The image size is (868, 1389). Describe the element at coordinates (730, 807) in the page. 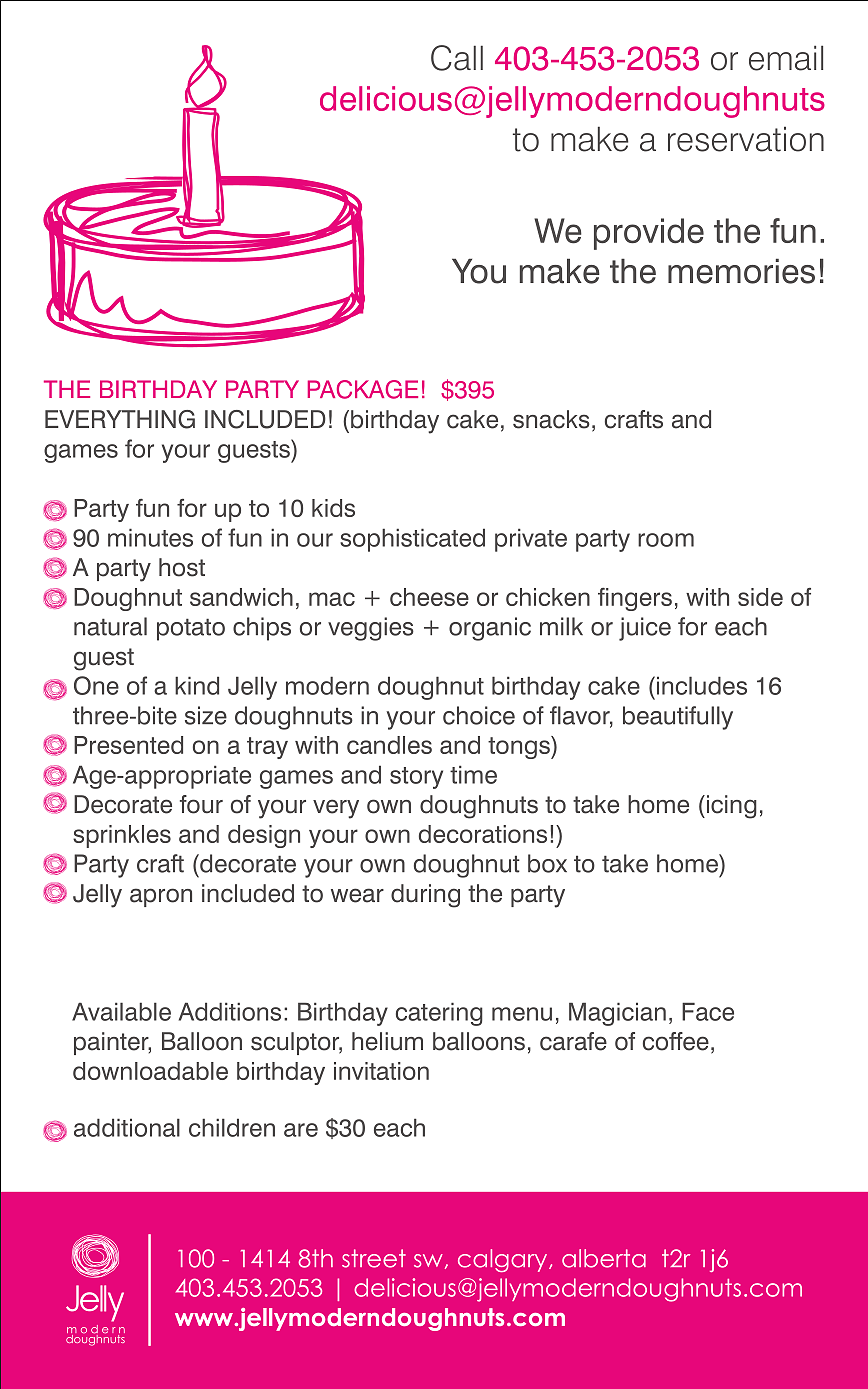

I see `icing` at that location.
